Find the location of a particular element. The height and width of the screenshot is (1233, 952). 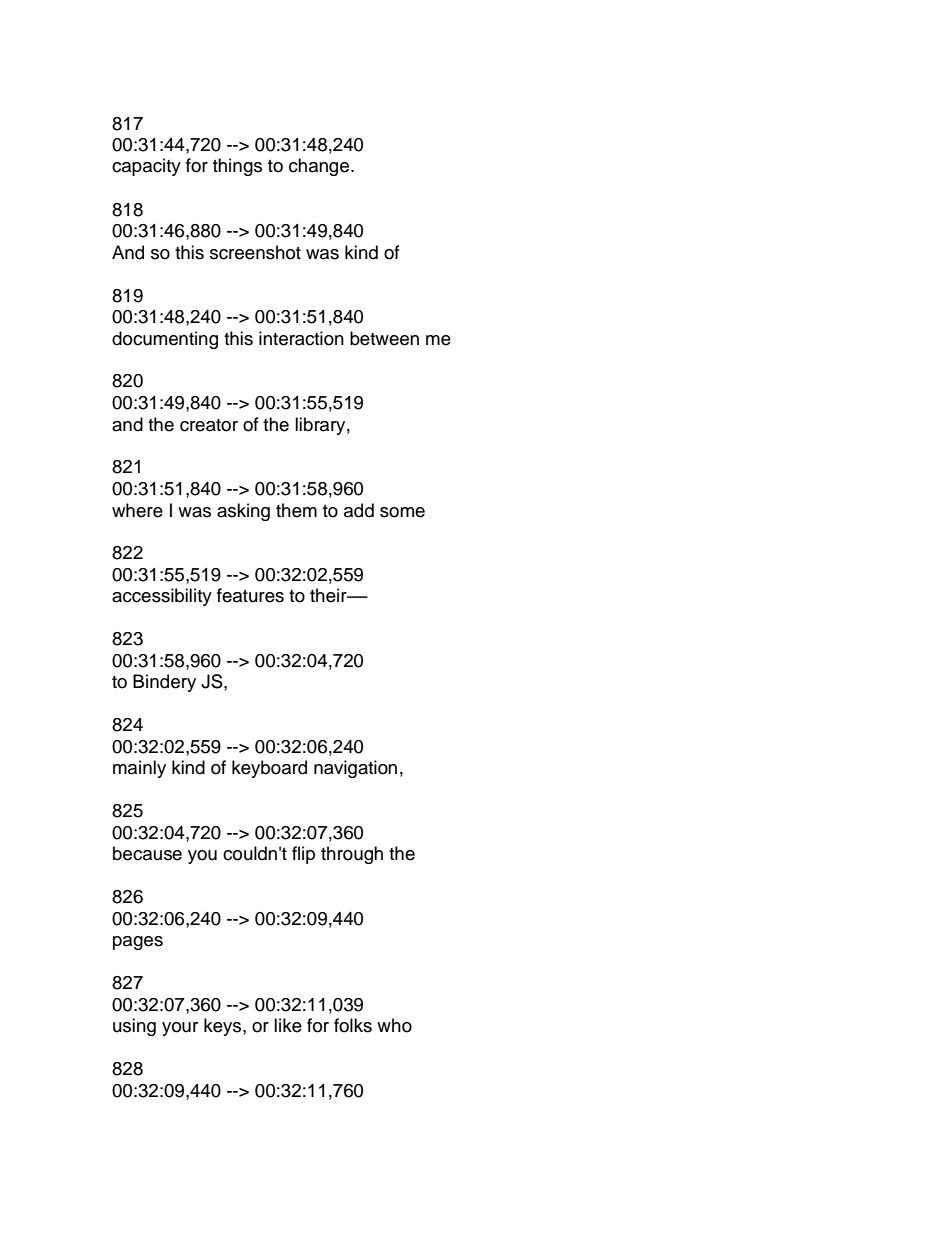

between is located at coordinates (384, 338).
